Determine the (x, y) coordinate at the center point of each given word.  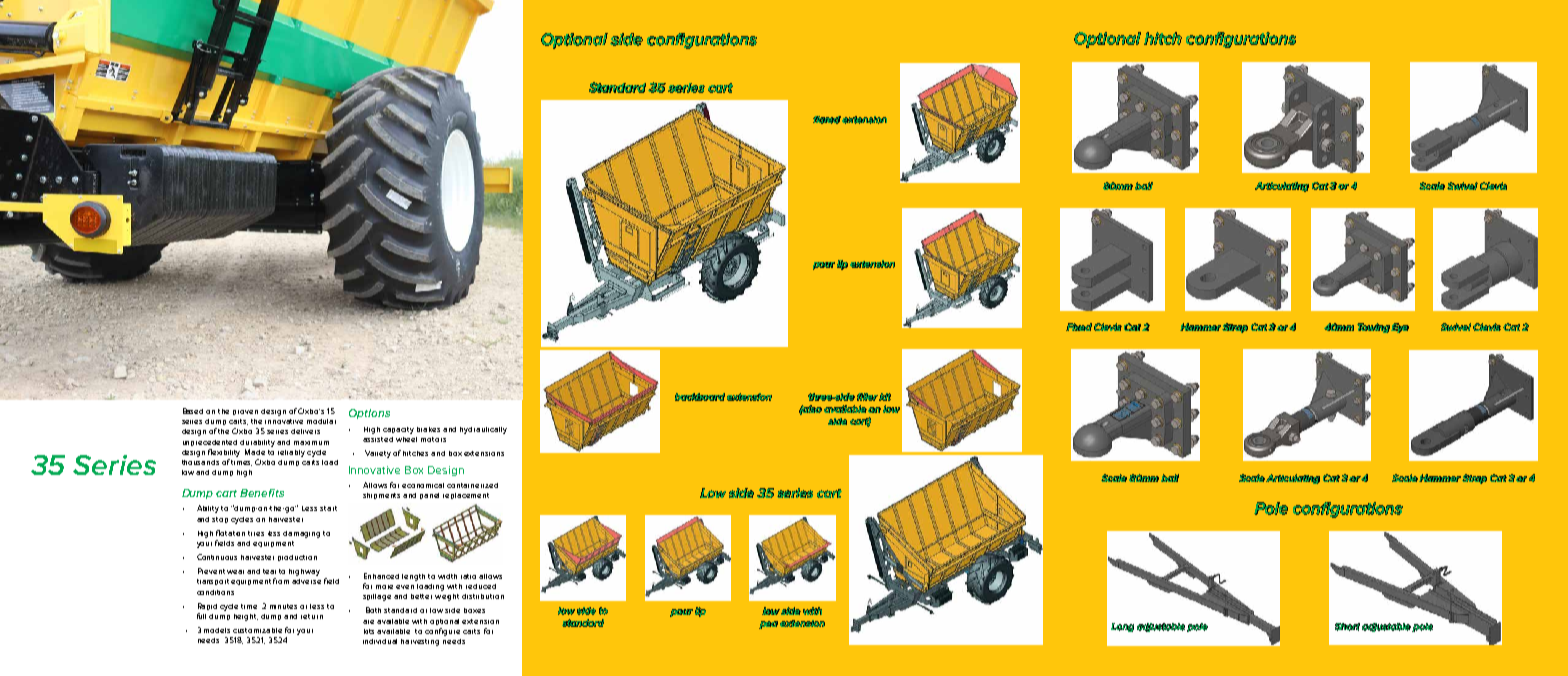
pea (768, 625)
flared (827, 120)
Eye (1400, 328)
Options (369, 414)
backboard (700, 397)
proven (245, 412)
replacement (466, 496)
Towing (1374, 328)
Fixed (1079, 327)
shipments (381, 496)
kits (371, 631)
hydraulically (483, 430)
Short (1347, 627)
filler (867, 397)
